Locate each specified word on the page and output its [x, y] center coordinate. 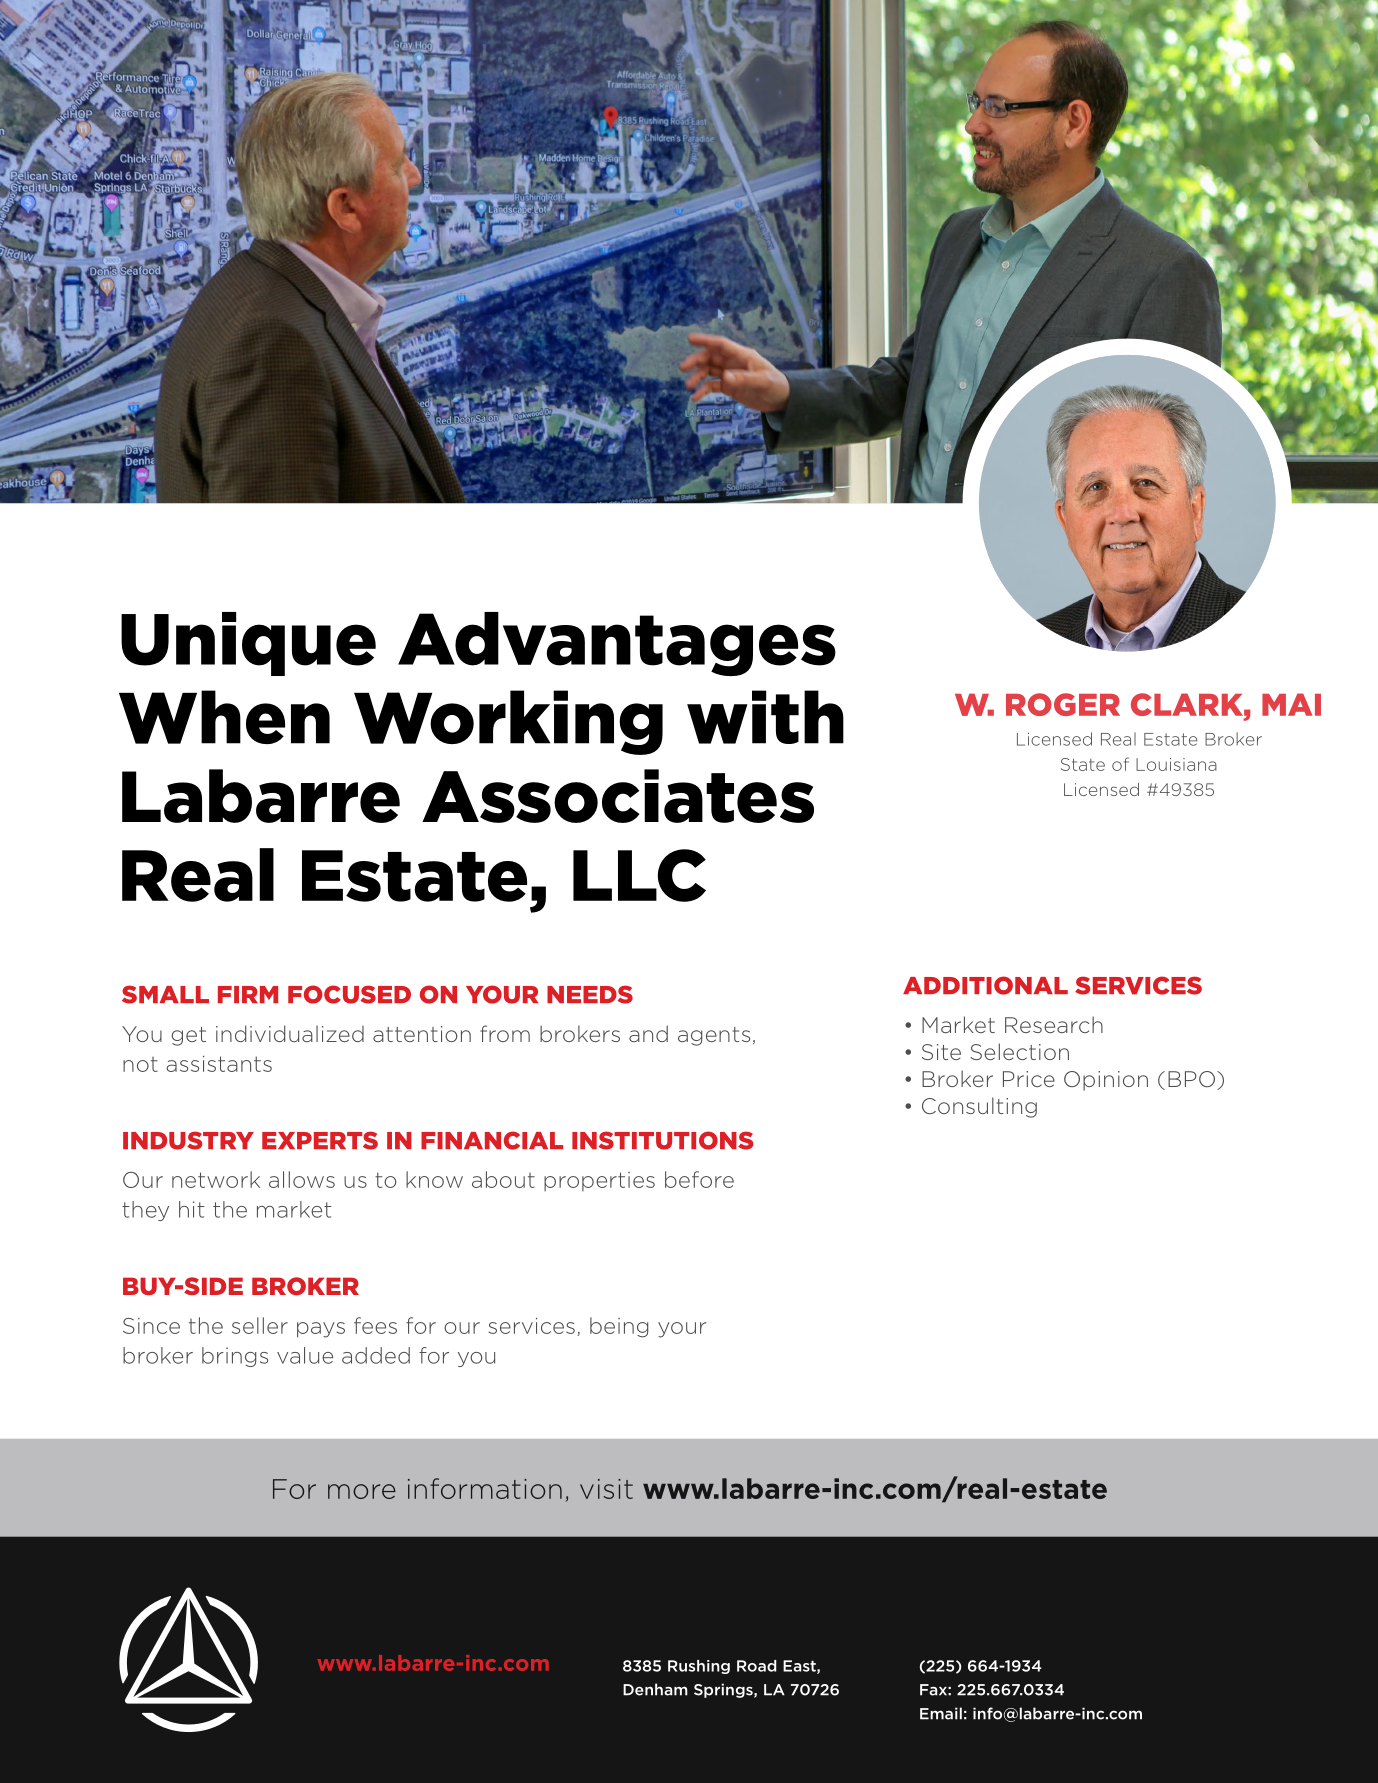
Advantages [617, 644]
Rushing [699, 1667]
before [699, 1179]
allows [302, 1179]
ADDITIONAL [985, 985]
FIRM [248, 994]
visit [606, 1489]
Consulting [979, 1107]
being [619, 1327]
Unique [248, 644]
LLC [639, 875]
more [362, 1491]
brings [235, 1357]
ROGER [1063, 704]
